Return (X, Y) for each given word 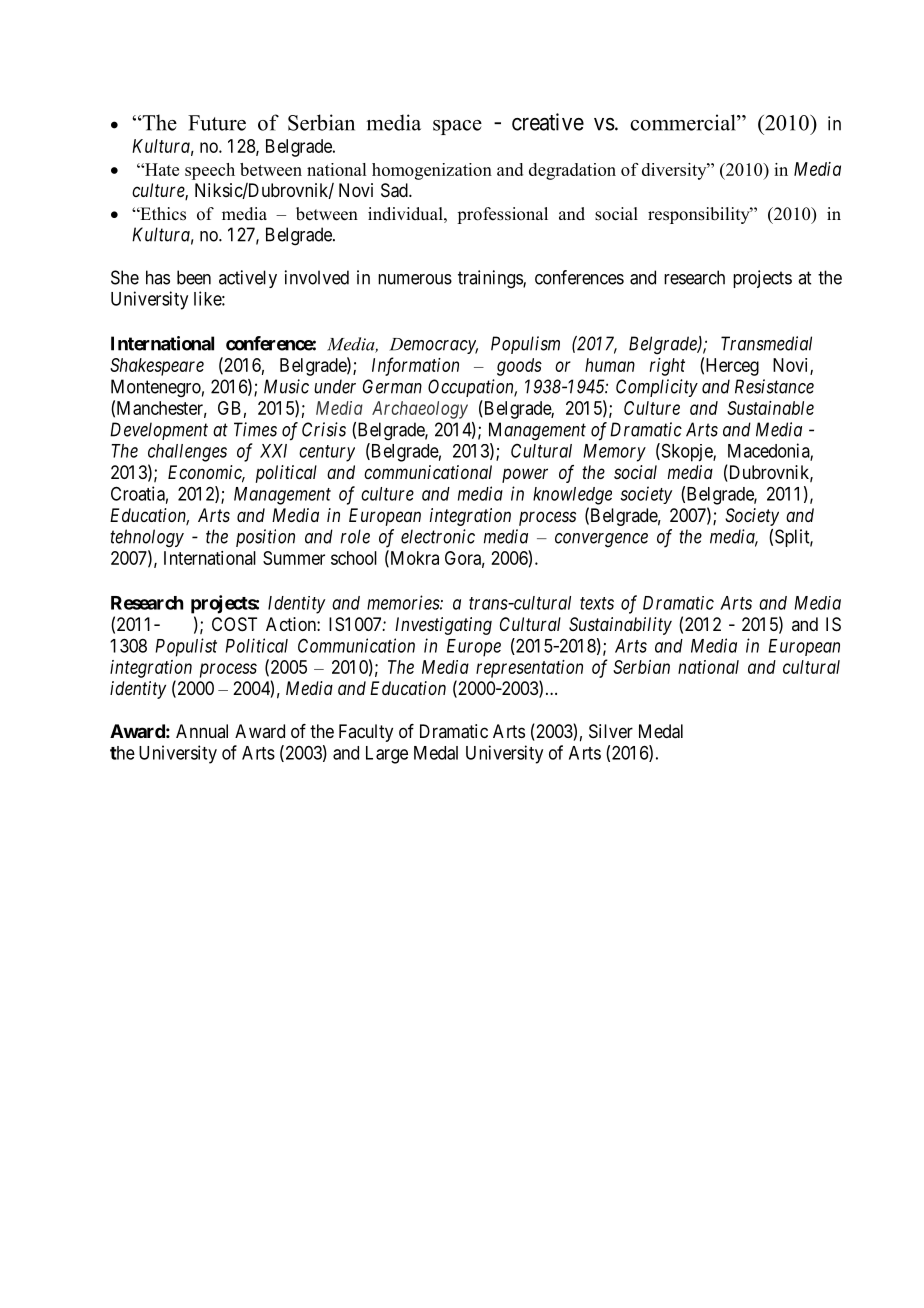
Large (387, 755)
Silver (611, 731)
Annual (202, 731)
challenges (187, 453)
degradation (572, 171)
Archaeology (420, 410)
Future (217, 123)
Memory (614, 453)
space (457, 127)
